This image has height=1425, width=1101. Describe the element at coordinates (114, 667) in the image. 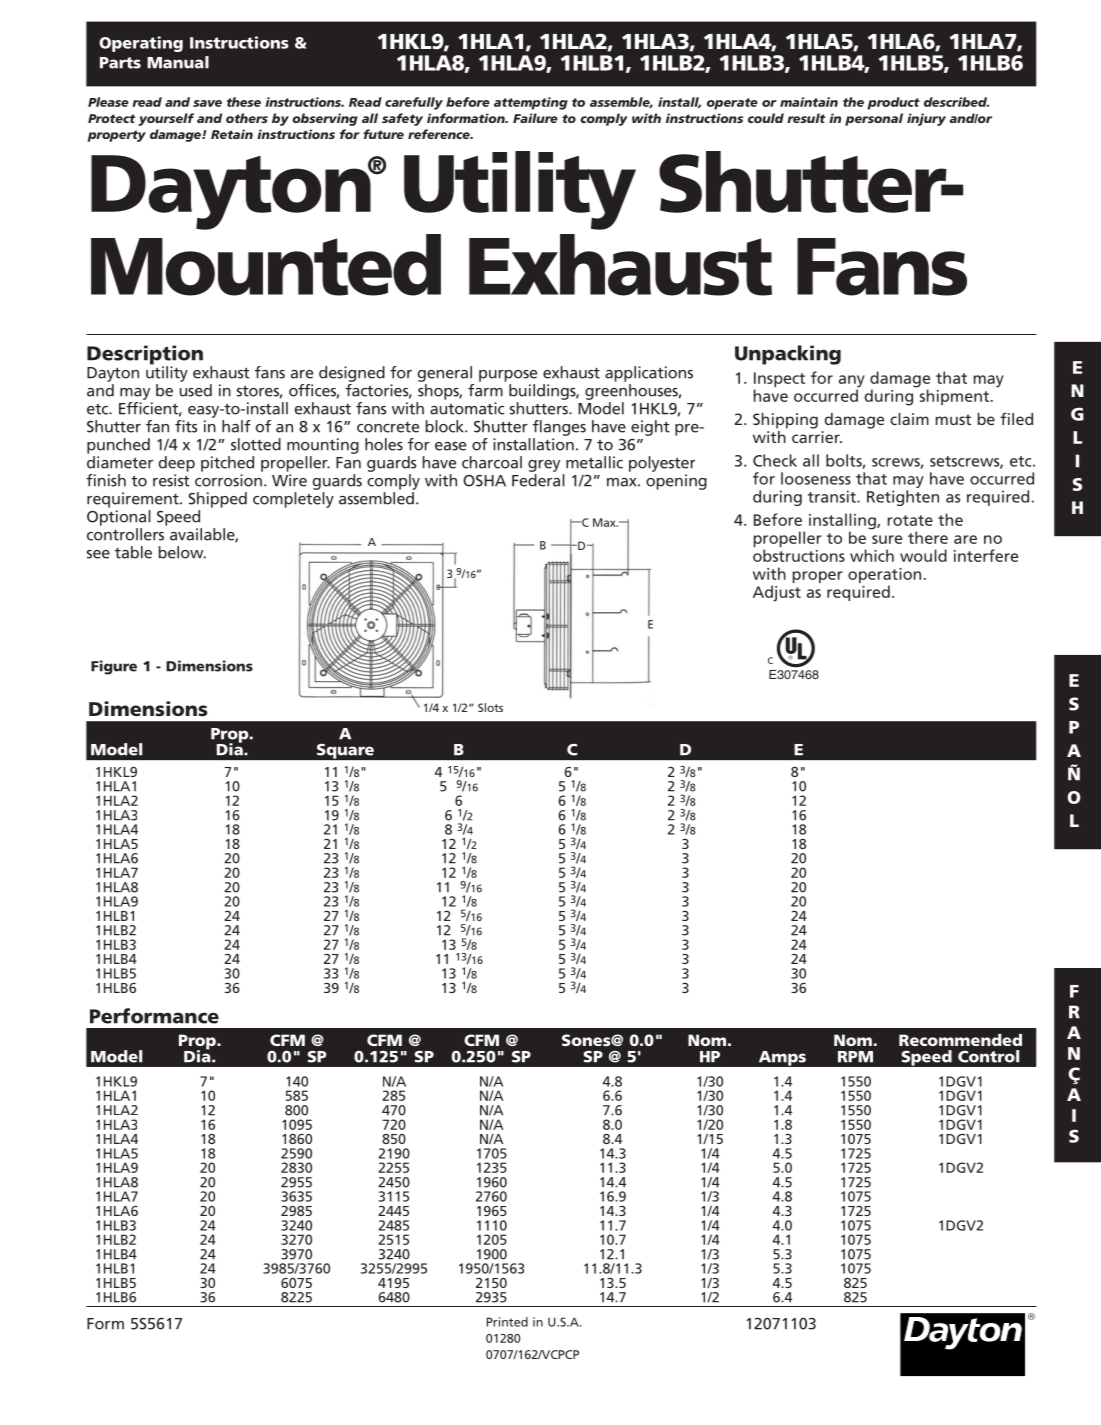

I see `Figure` at that location.
